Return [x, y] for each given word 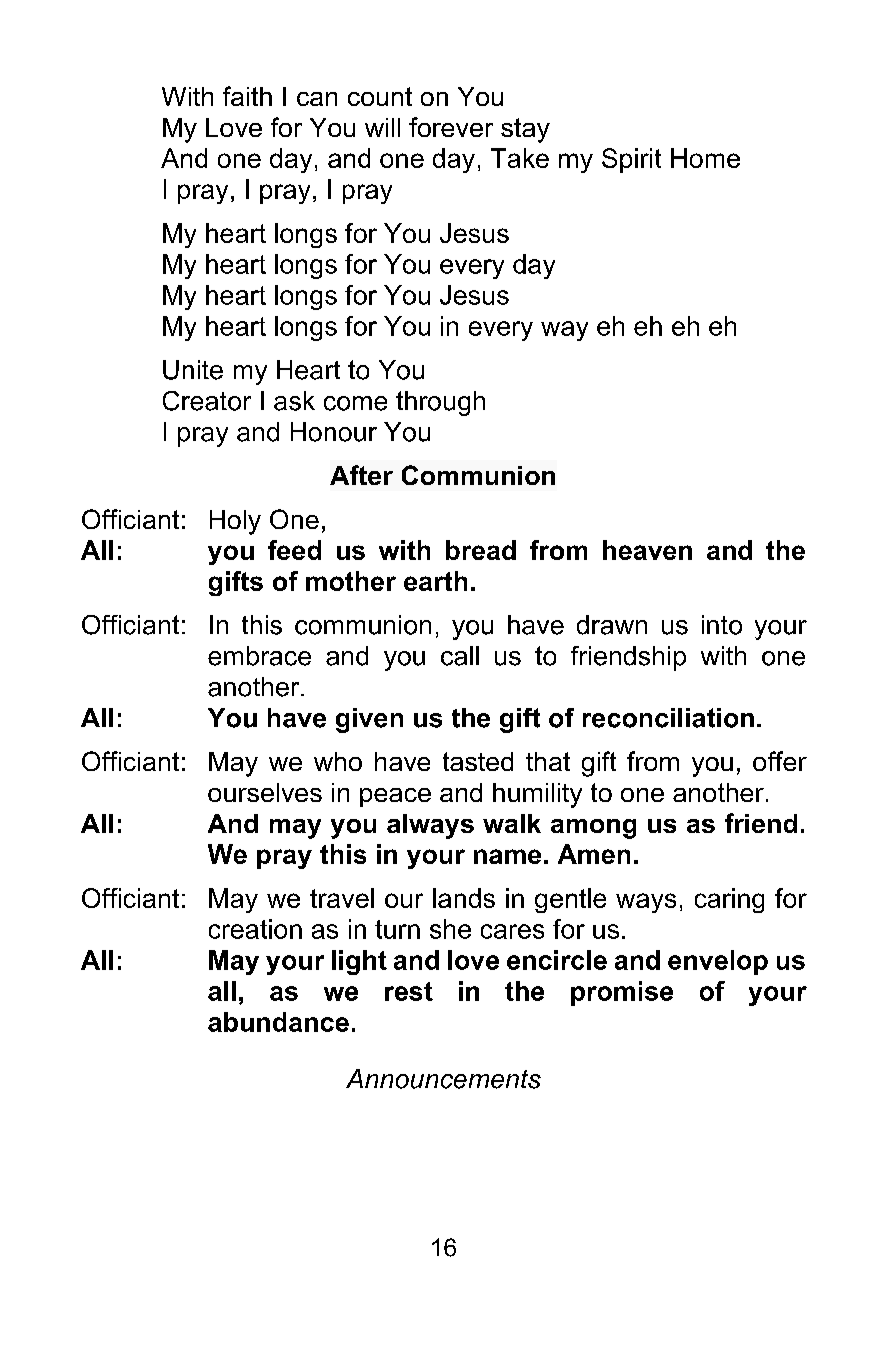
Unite [193, 370]
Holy [235, 522]
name [507, 856]
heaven [647, 550]
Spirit [631, 160]
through [440, 403]
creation [255, 929]
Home [705, 158]
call [460, 656]
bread [481, 550]
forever [451, 127]
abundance [278, 1022]
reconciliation [668, 718]
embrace [259, 656]
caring [729, 900]
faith [247, 96]
